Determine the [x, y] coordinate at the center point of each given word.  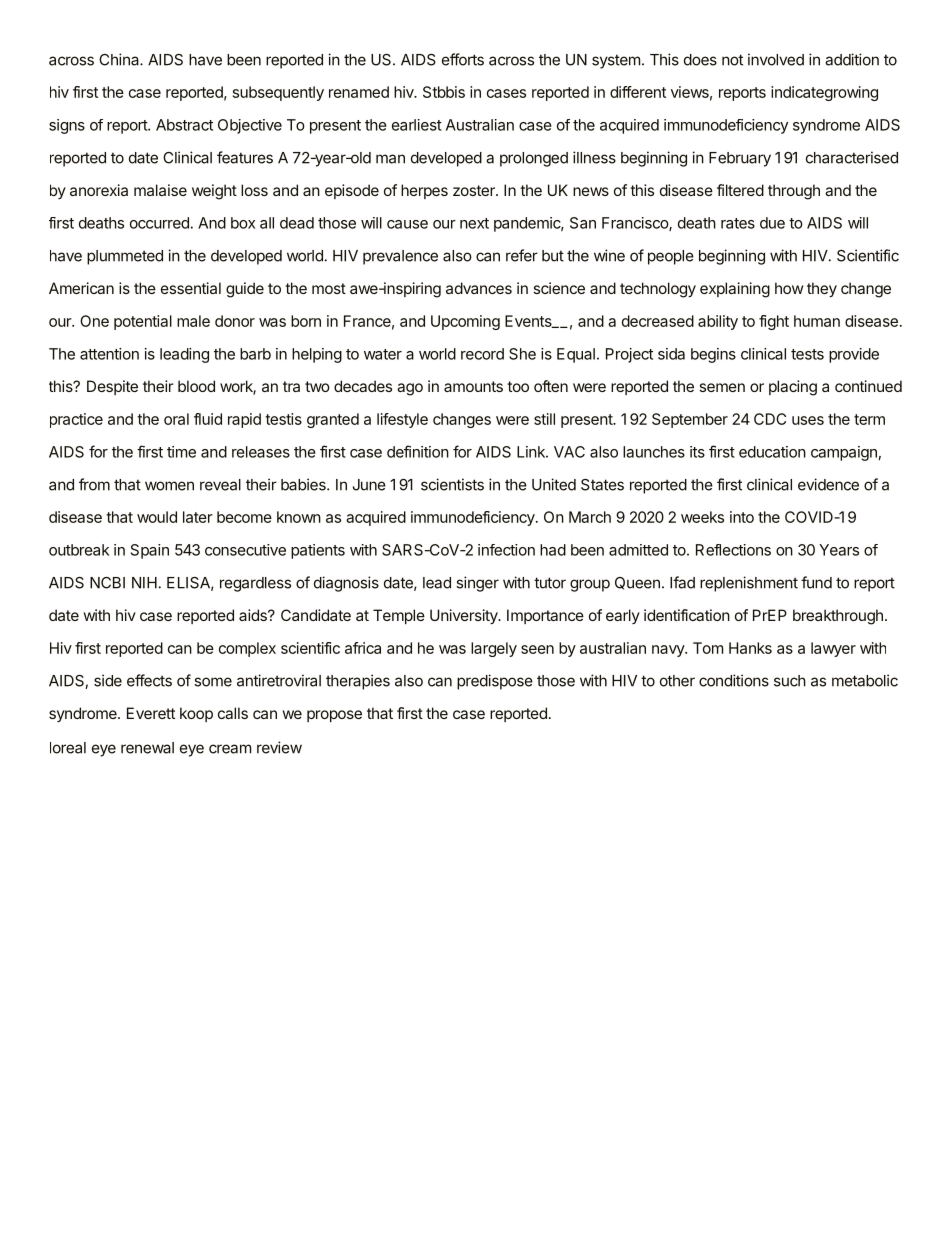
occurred [159, 223]
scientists [452, 484]
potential [143, 322]
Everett [151, 713]
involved [776, 59]
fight [774, 322]
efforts [463, 59]
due [772, 223]
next [474, 223]
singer [477, 584]
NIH [144, 583]
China [120, 59]
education [772, 452]
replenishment [749, 584]
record [482, 354]
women [169, 486]
